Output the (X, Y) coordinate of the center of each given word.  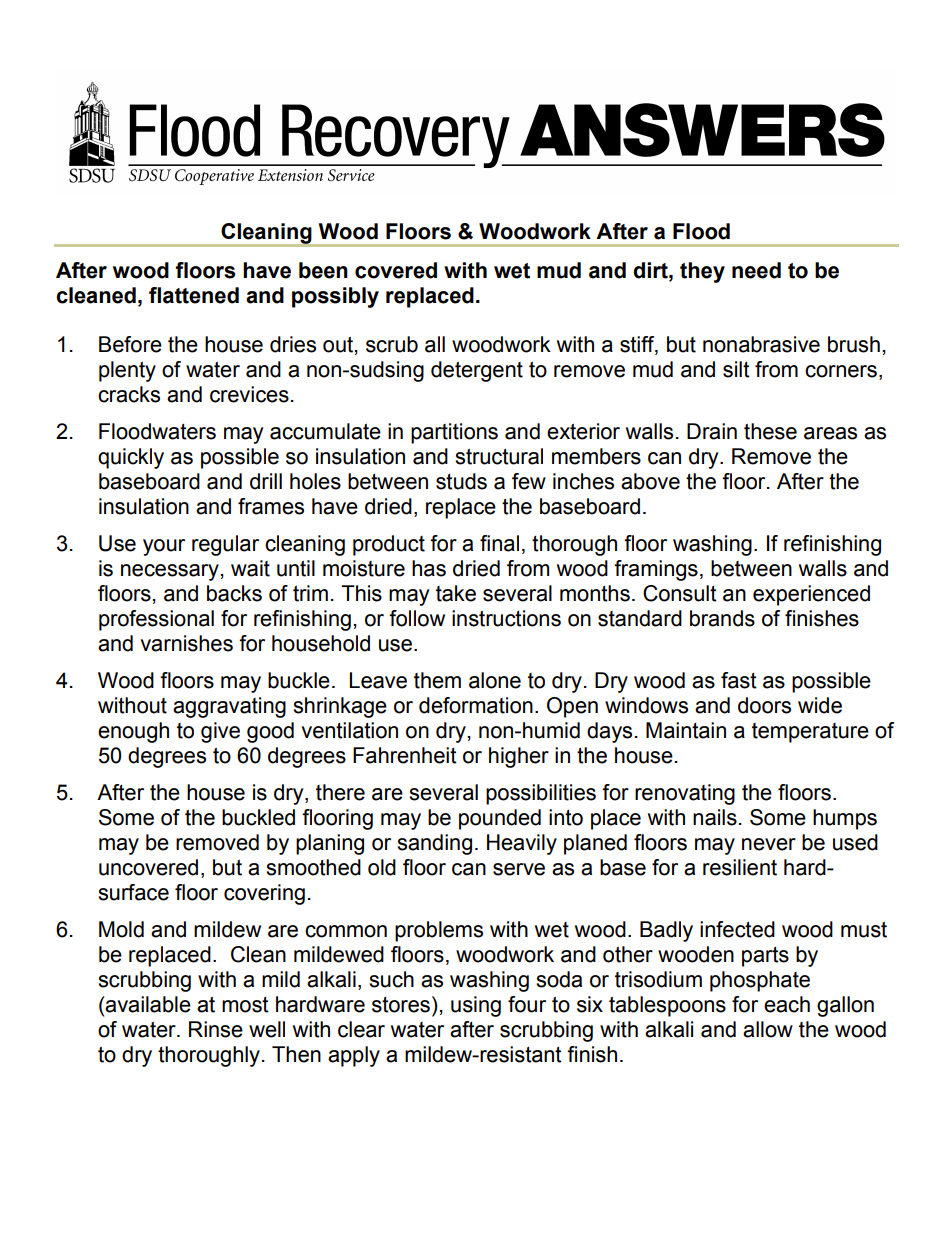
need (756, 270)
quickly (131, 458)
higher (519, 757)
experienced (811, 595)
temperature (810, 733)
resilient (740, 867)
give (220, 732)
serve (519, 869)
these (770, 431)
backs (234, 593)
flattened (194, 295)
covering (264, 894)
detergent (477, 371)
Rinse (216, 1029)
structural (499, 456)
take (456, 593)
